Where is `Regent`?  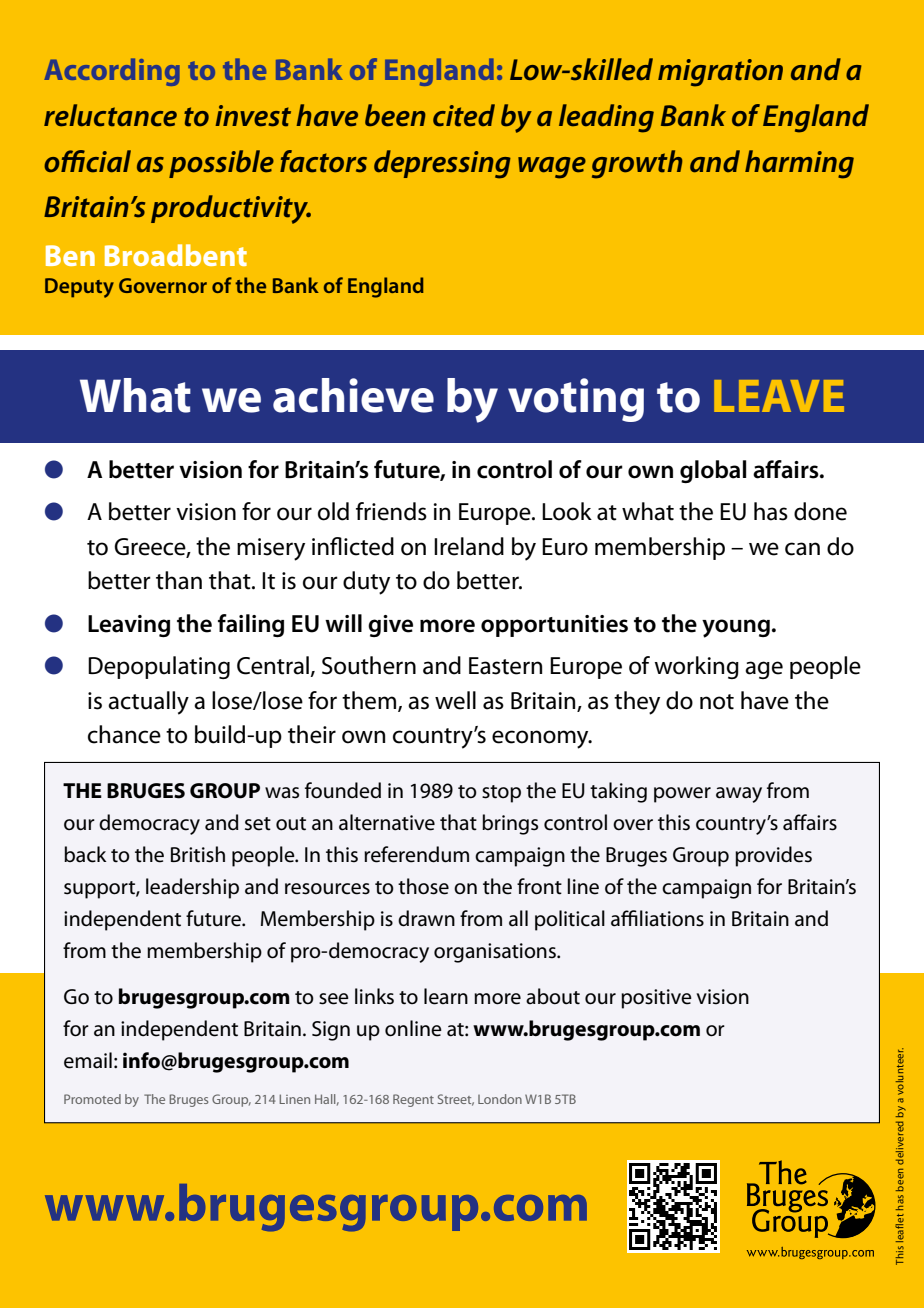
Regent is located at coordinates (413, 1100).
